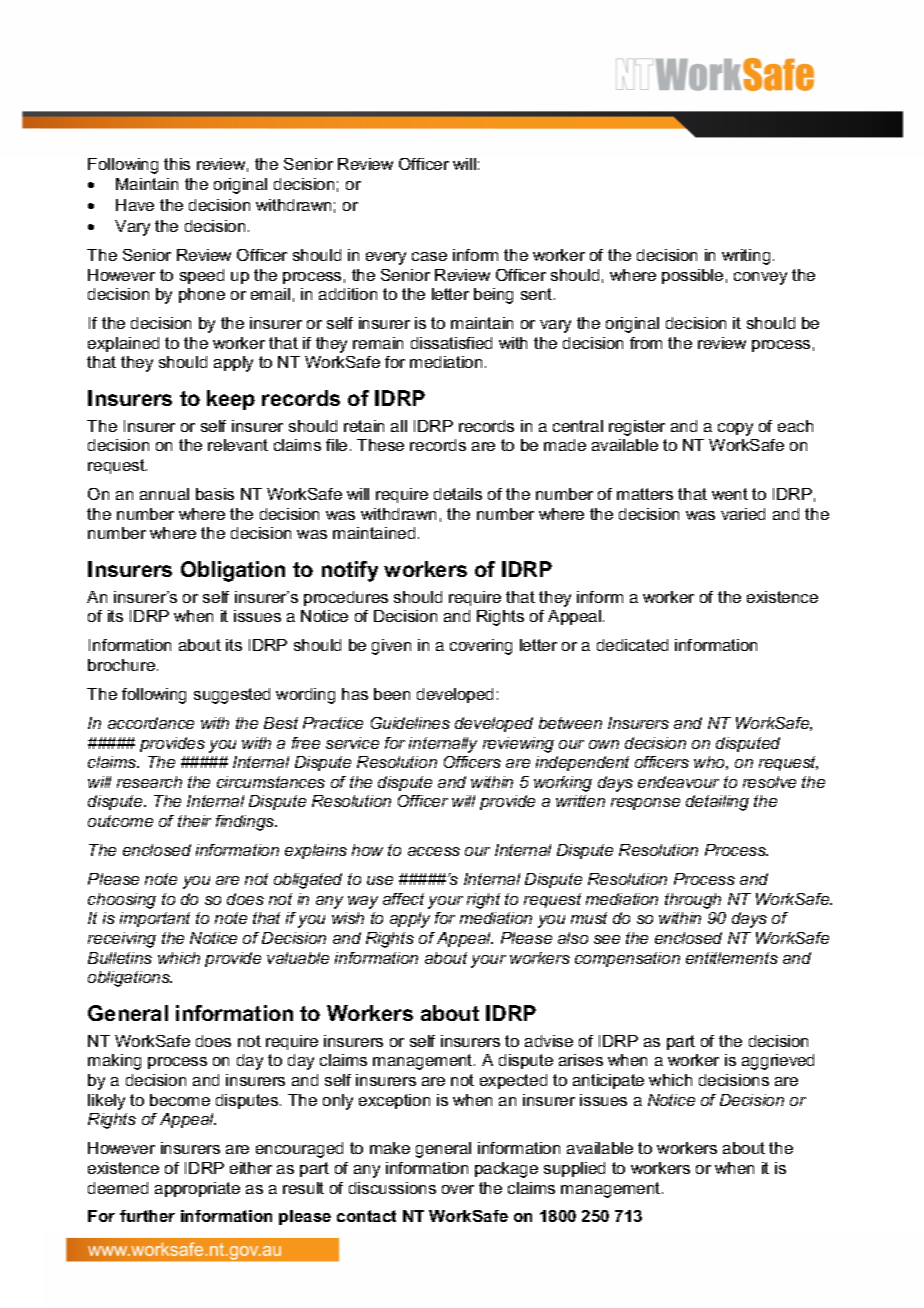 The height and width of the document is (1308, 924). Describe the element at coordinates (506, 1170) in the document. I see `package` at that location.
